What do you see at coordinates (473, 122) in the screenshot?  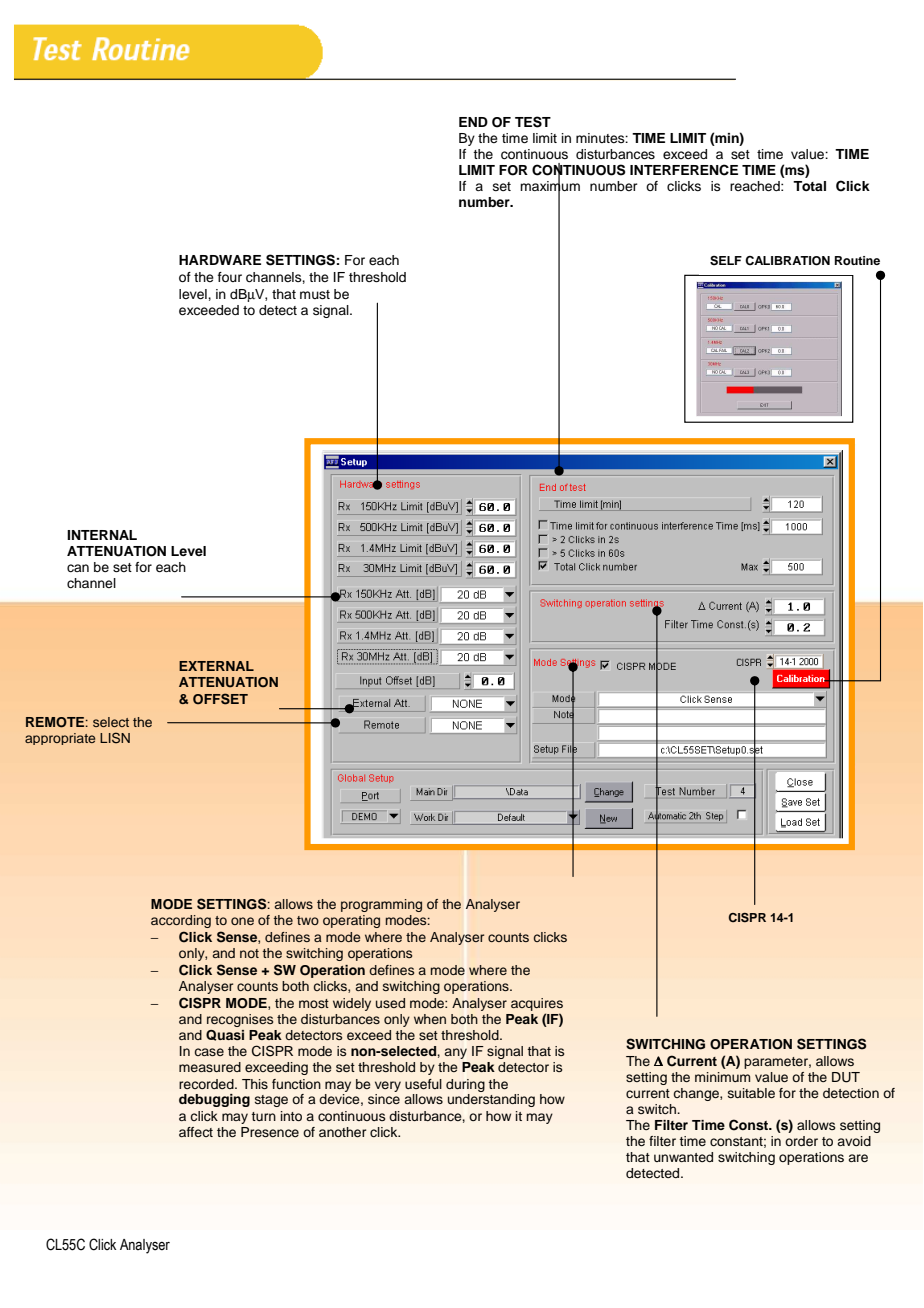 I see `END` at bounding box center [473, 122].
